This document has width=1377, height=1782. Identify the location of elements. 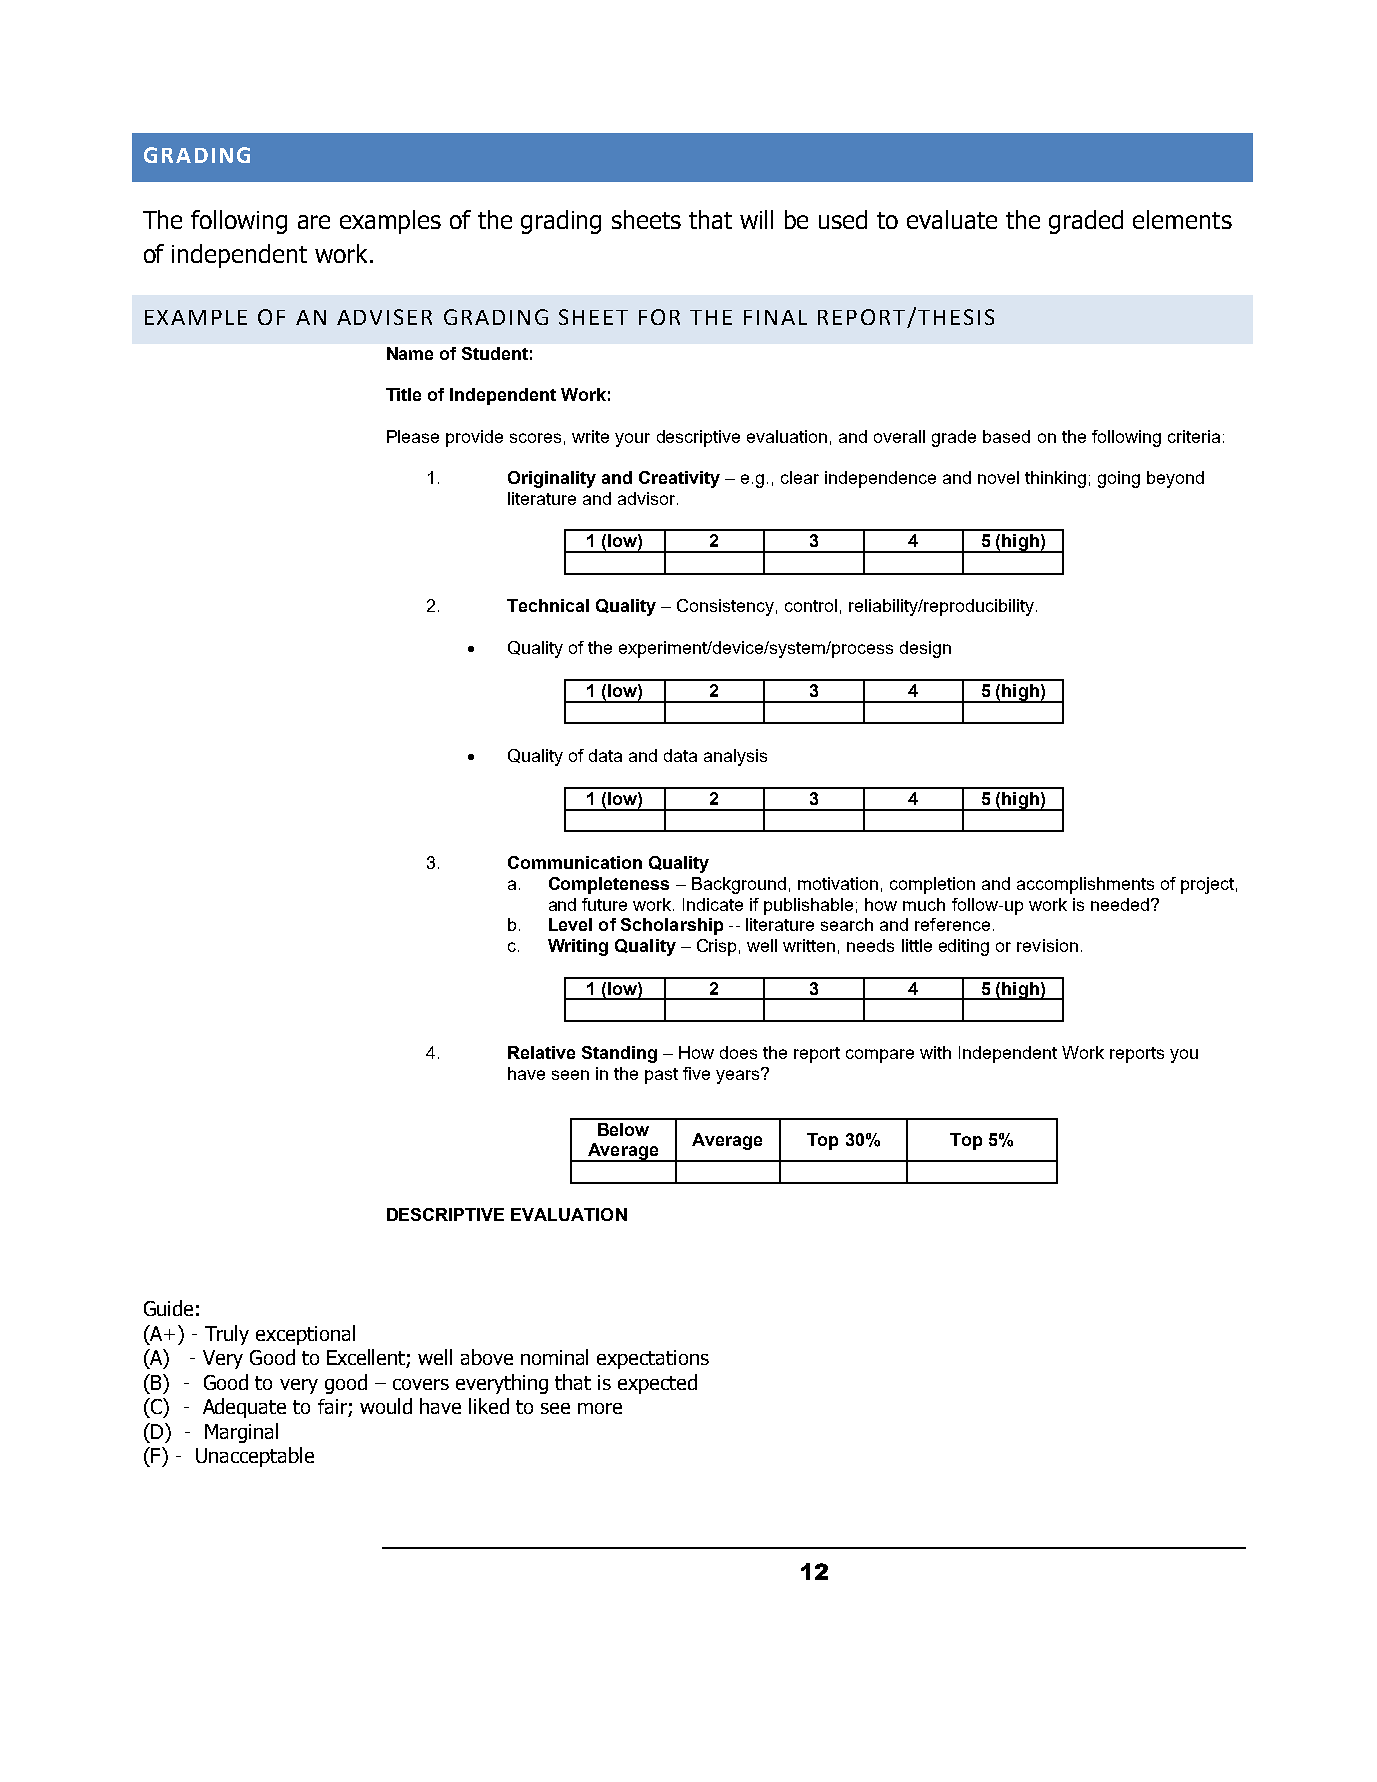
(1182, 219).
